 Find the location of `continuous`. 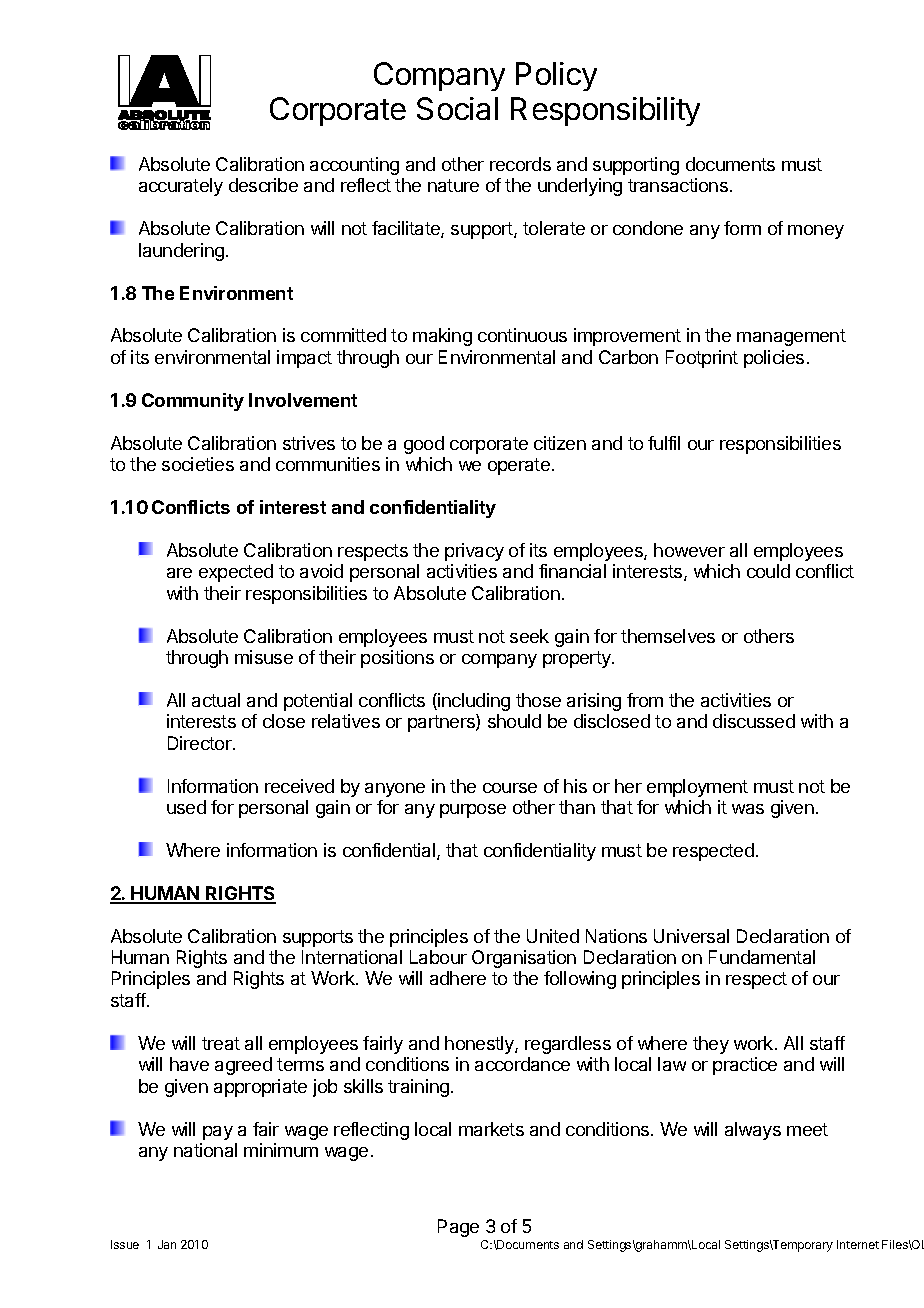

continuous is located at coordinates (522, 335).
